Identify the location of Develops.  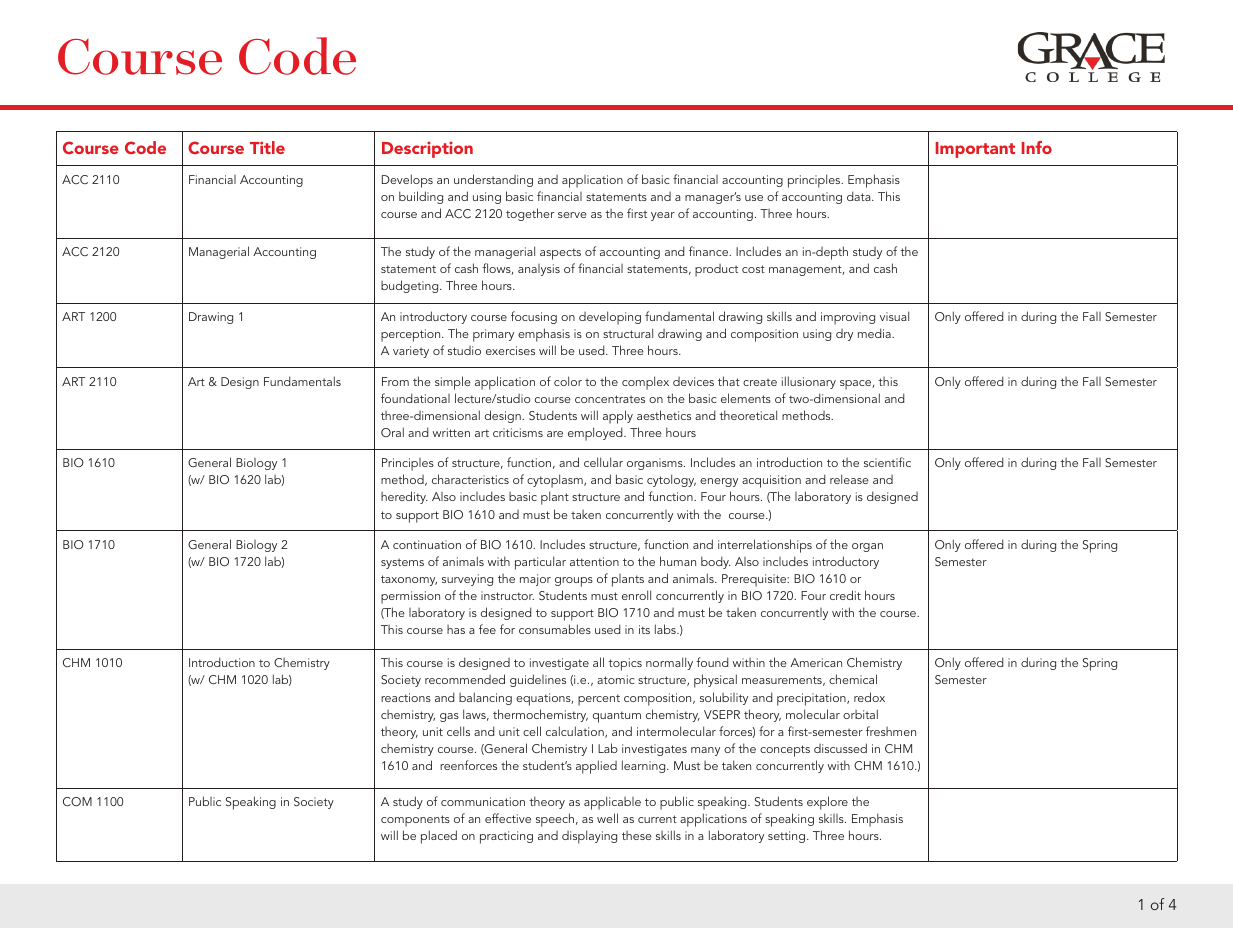
(407, 181).
